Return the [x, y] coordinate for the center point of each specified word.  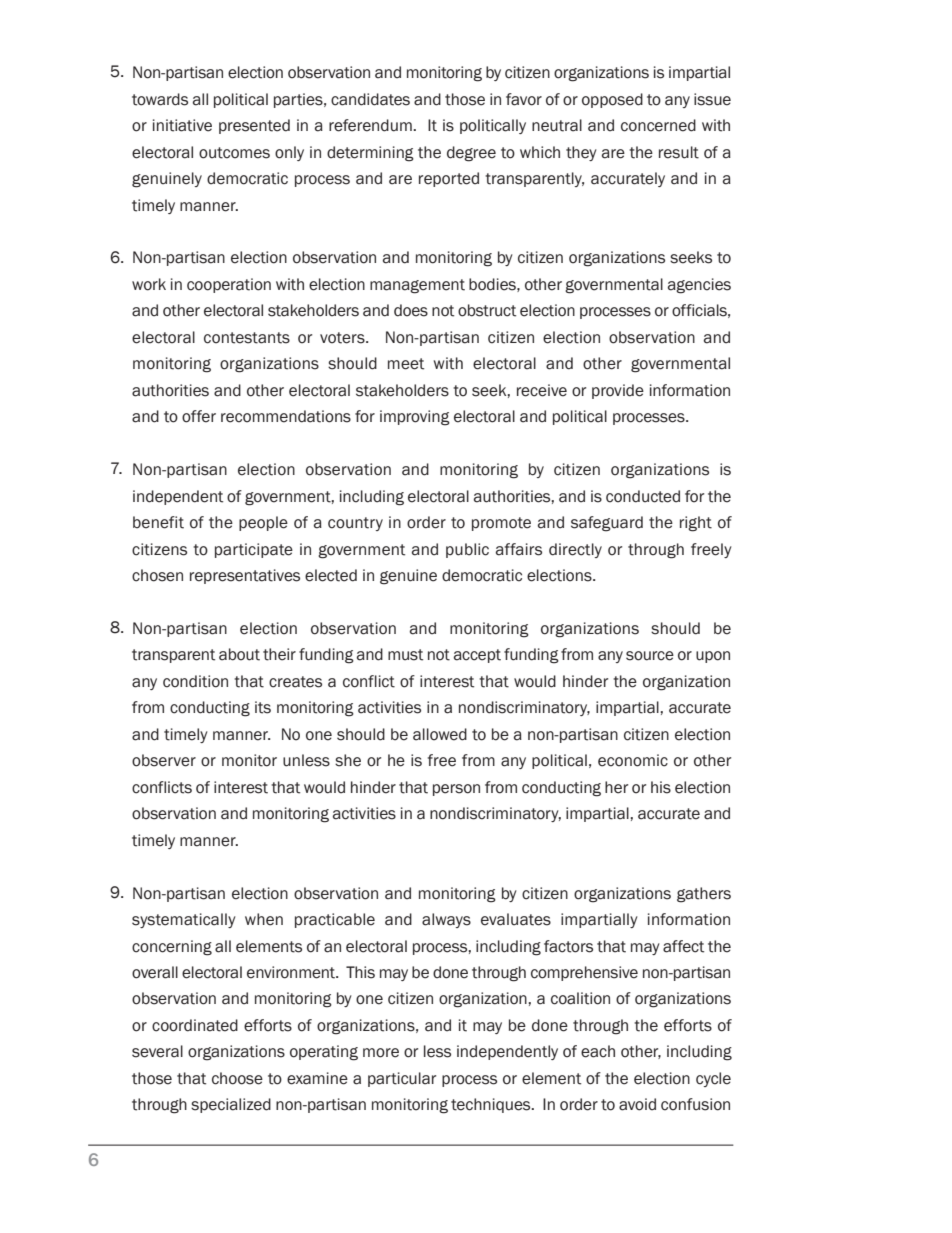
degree [471, 154]
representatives [245, 576]
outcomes [234, 153]
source [650, 656]
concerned [658, 125]
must [405, 655]
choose [237, 1078]
